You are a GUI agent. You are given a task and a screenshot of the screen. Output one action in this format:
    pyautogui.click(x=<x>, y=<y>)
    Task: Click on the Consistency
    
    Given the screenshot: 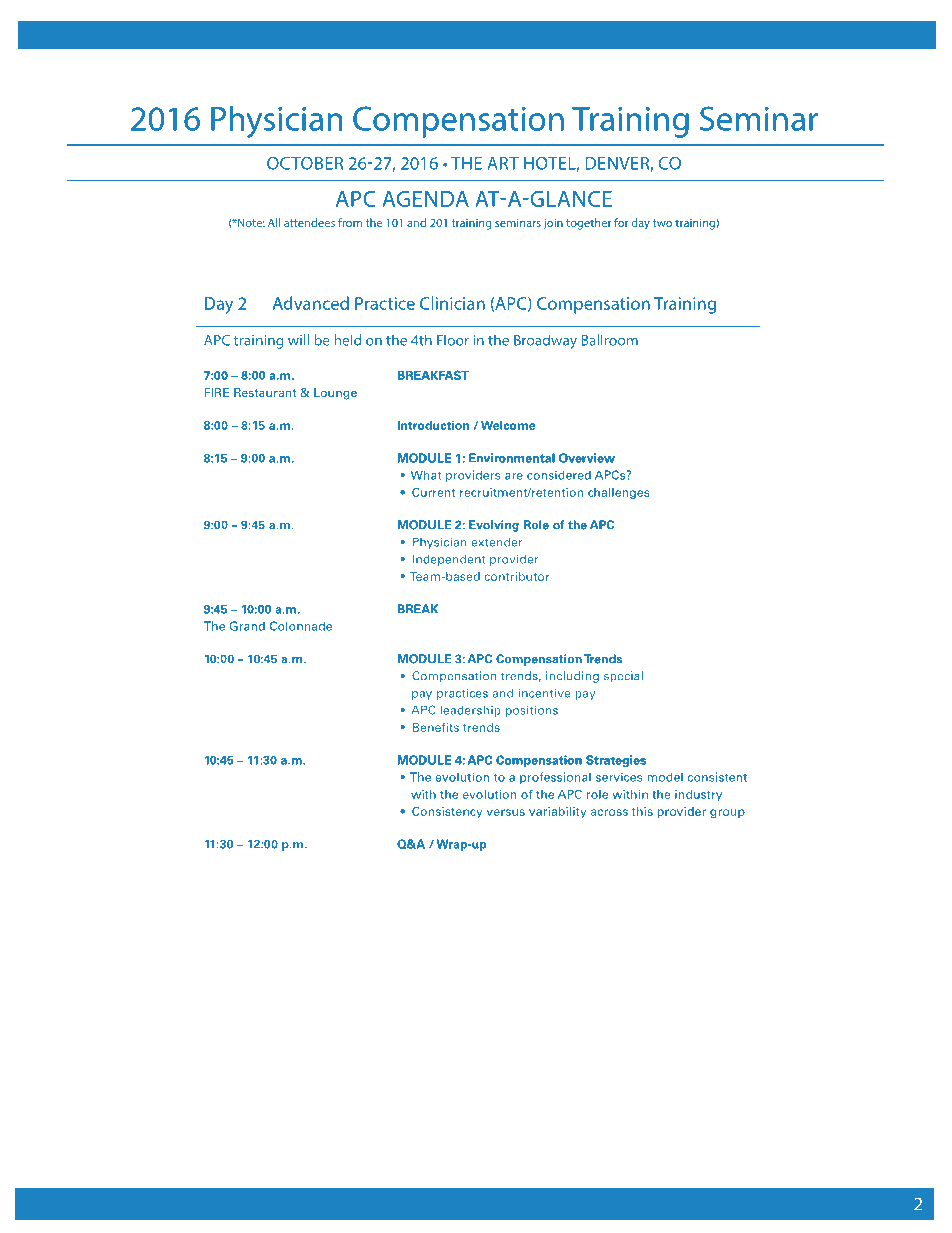 What is the action you would take?
    pyautogui.click(x=447, y=812)
